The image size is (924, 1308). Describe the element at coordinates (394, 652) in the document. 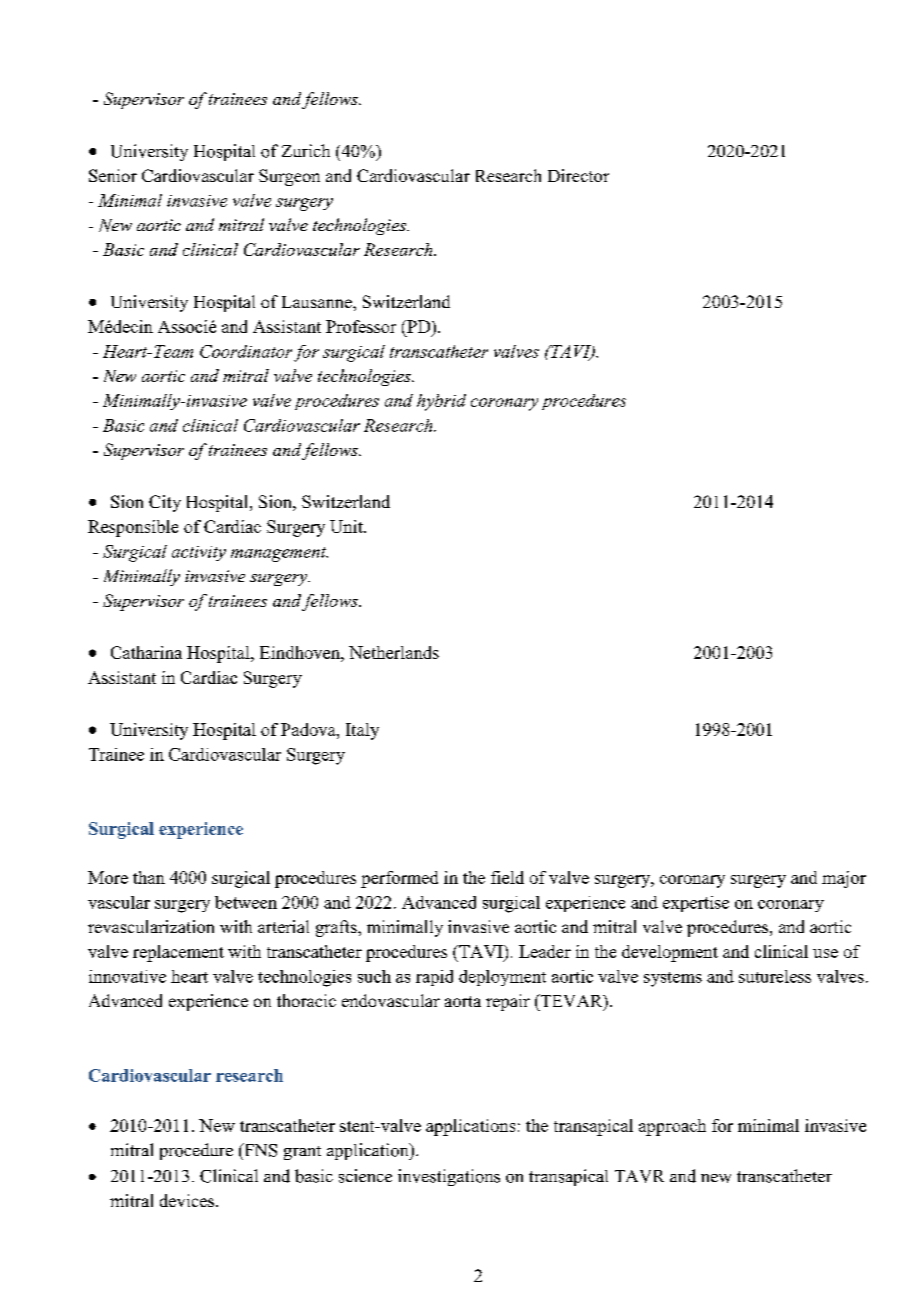

I see `Netherlands` at that location.
